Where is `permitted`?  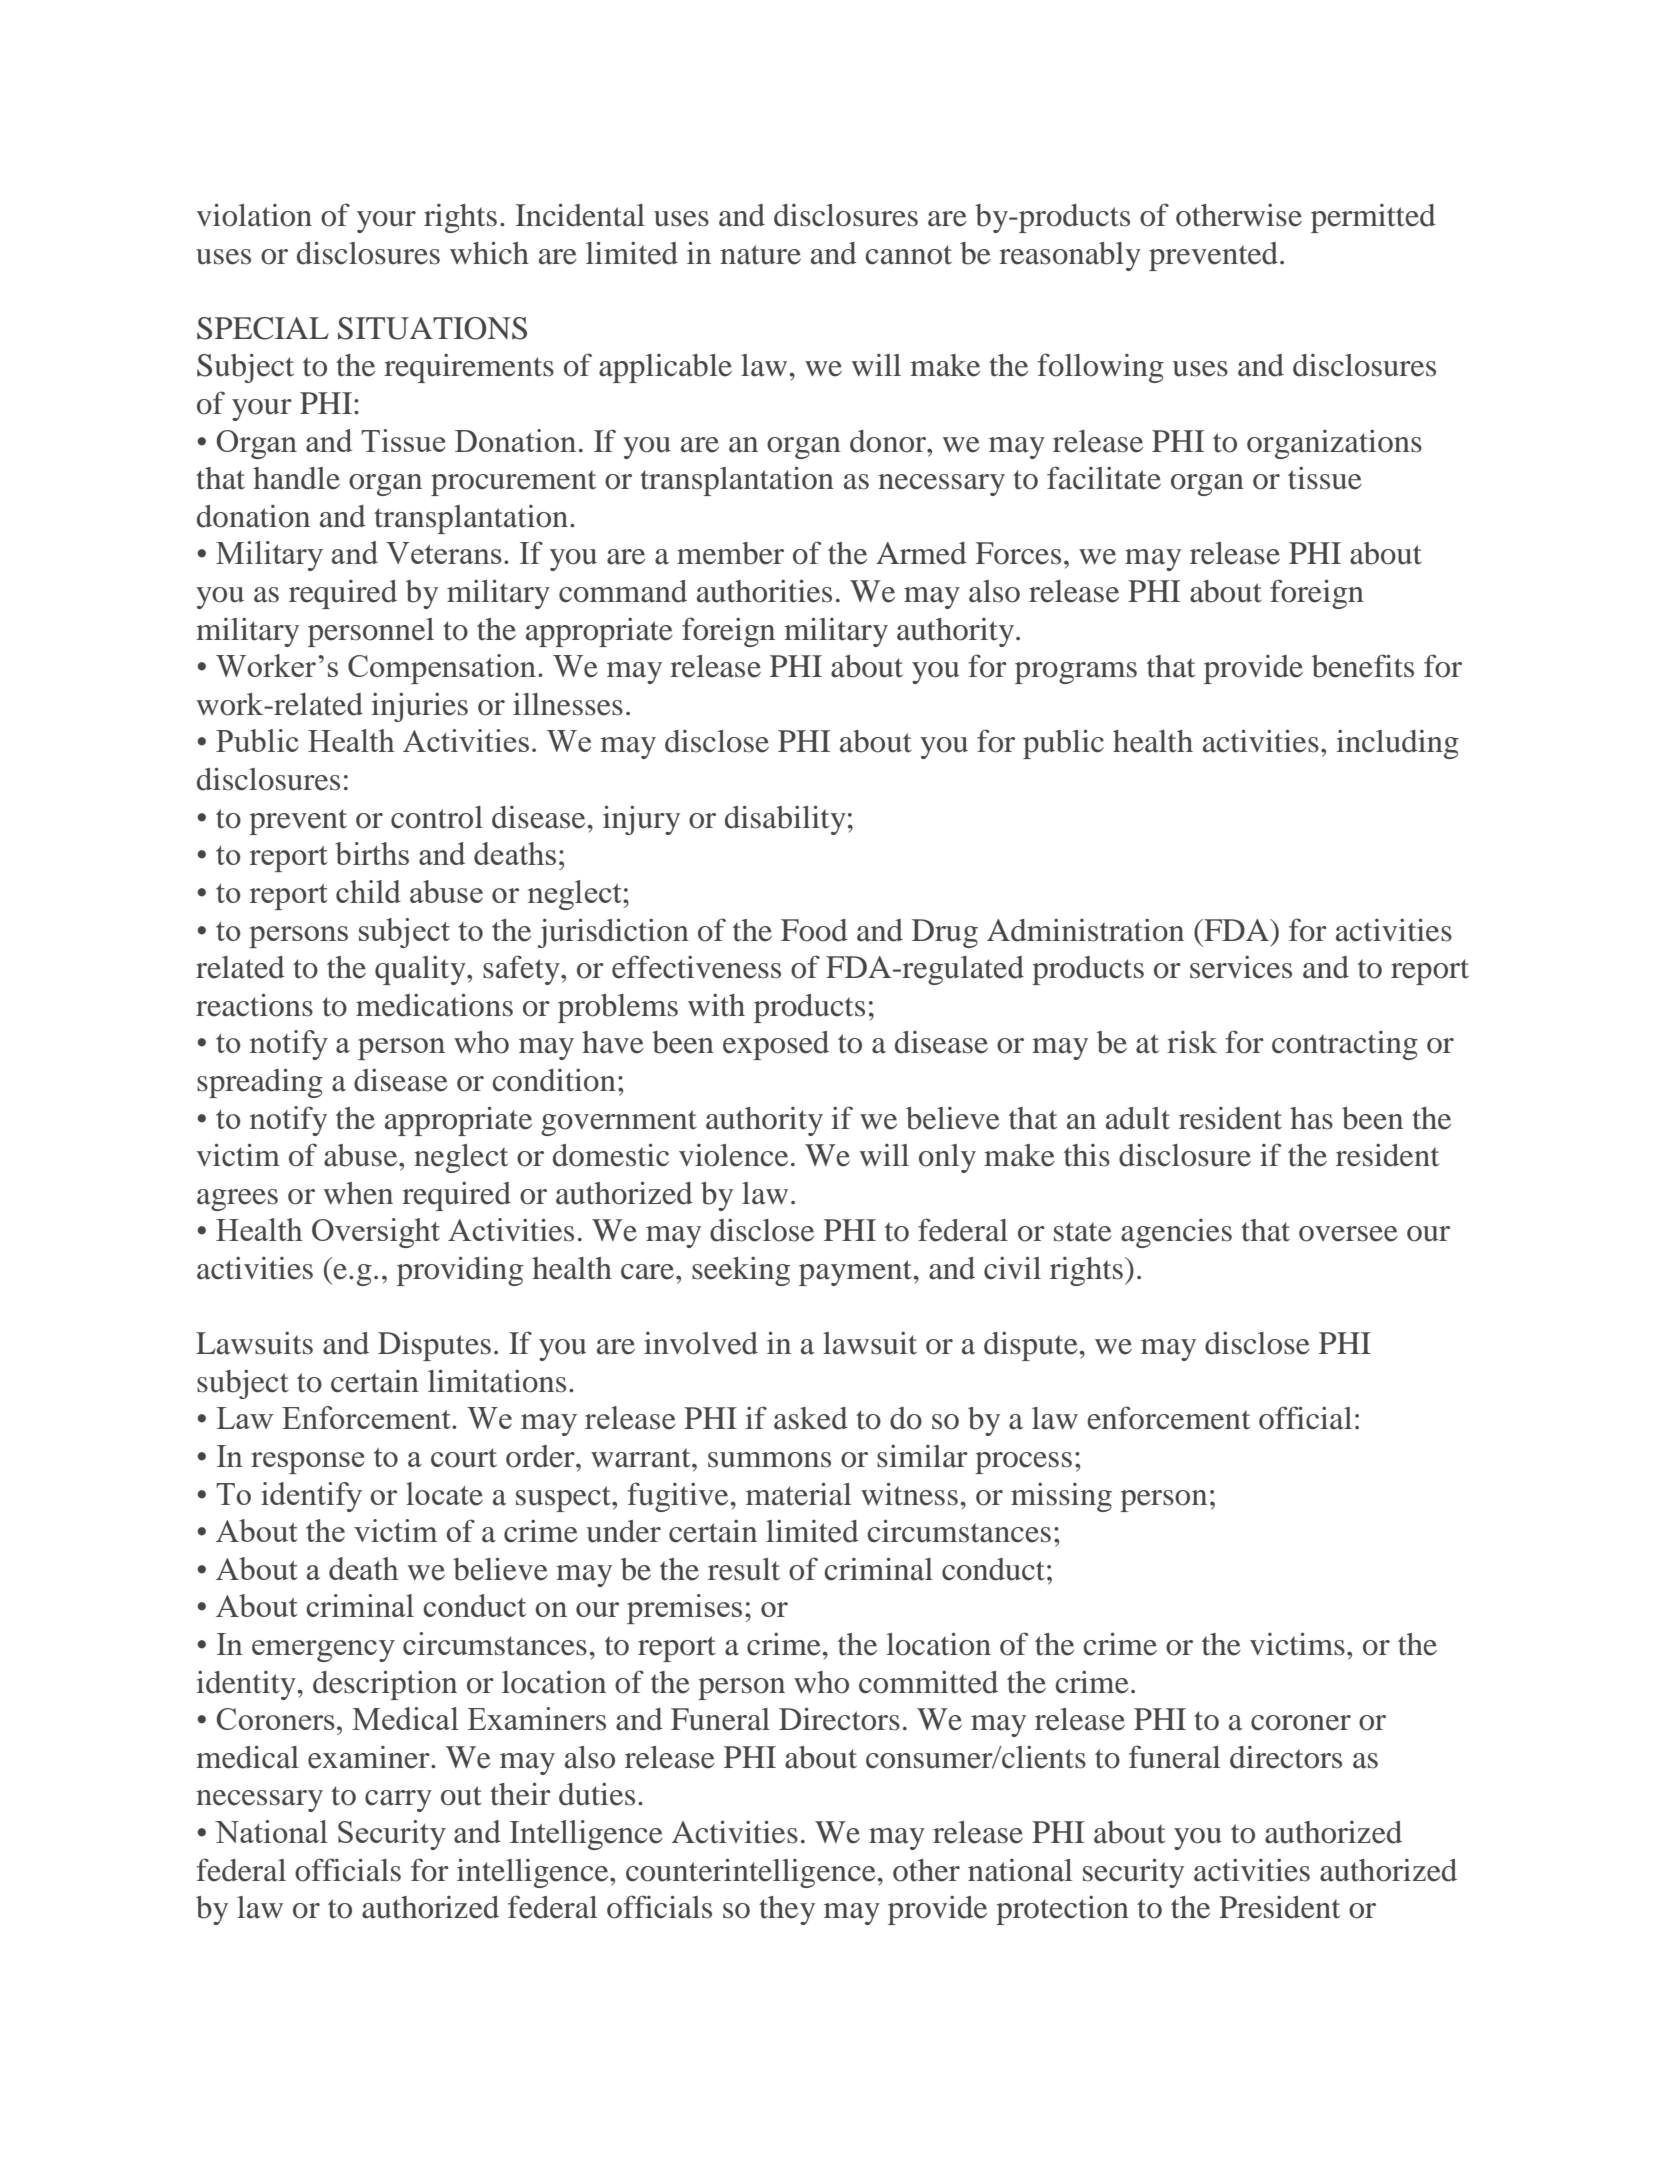 permitted is located at coordinates (1373, 218).
